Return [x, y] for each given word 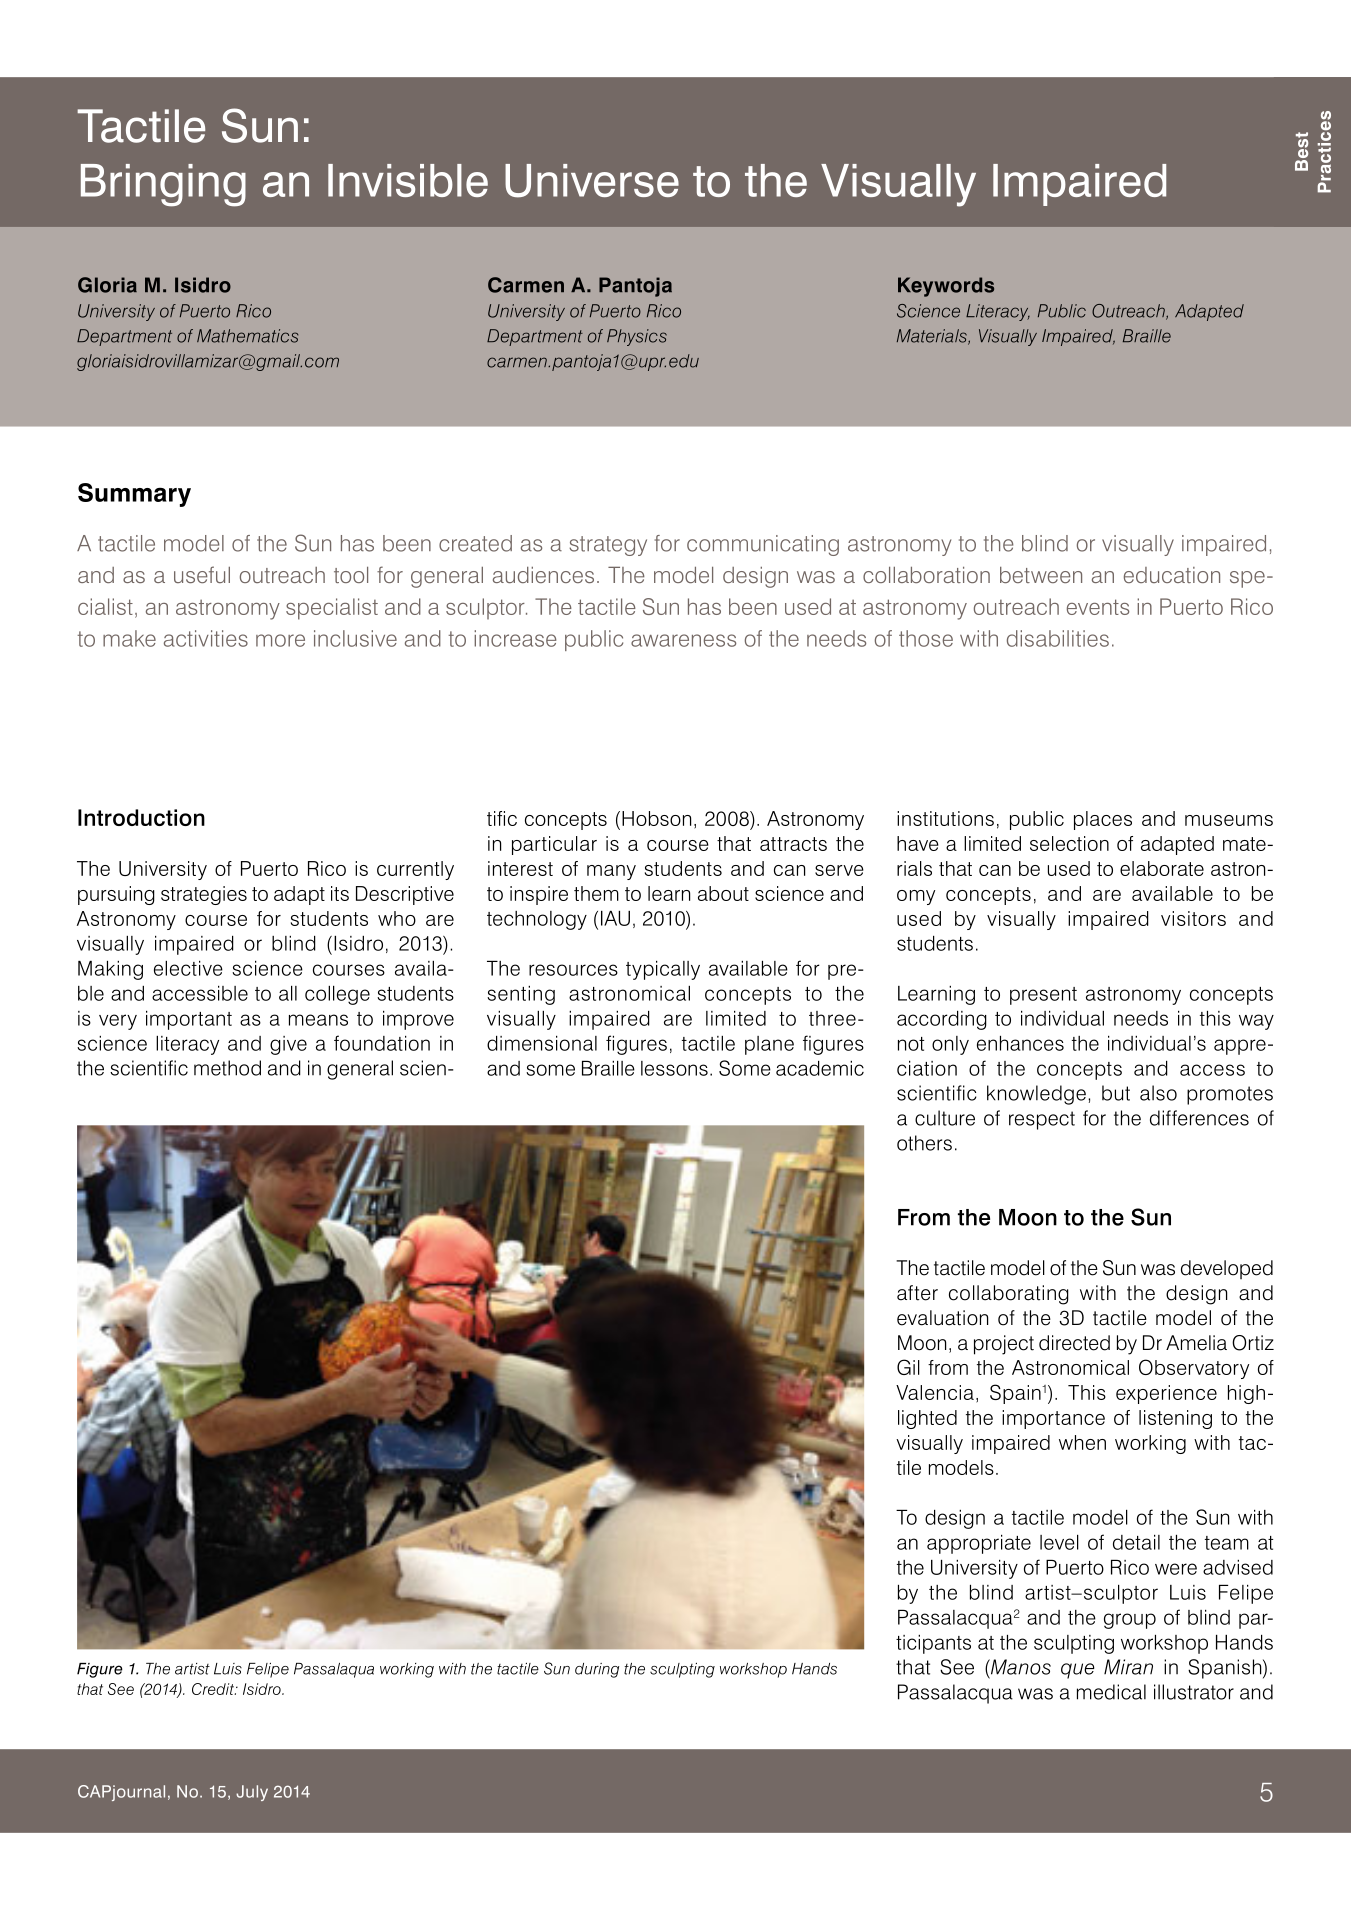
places [1103, 820]
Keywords [946, 287]
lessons [674, 1068]
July [252, 1793]
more [280, 640]
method [227, 1068]
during [597, 1670]
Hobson [656, 818]
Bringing [163, 185]
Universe [592, 181]
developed [1227, 1269]
